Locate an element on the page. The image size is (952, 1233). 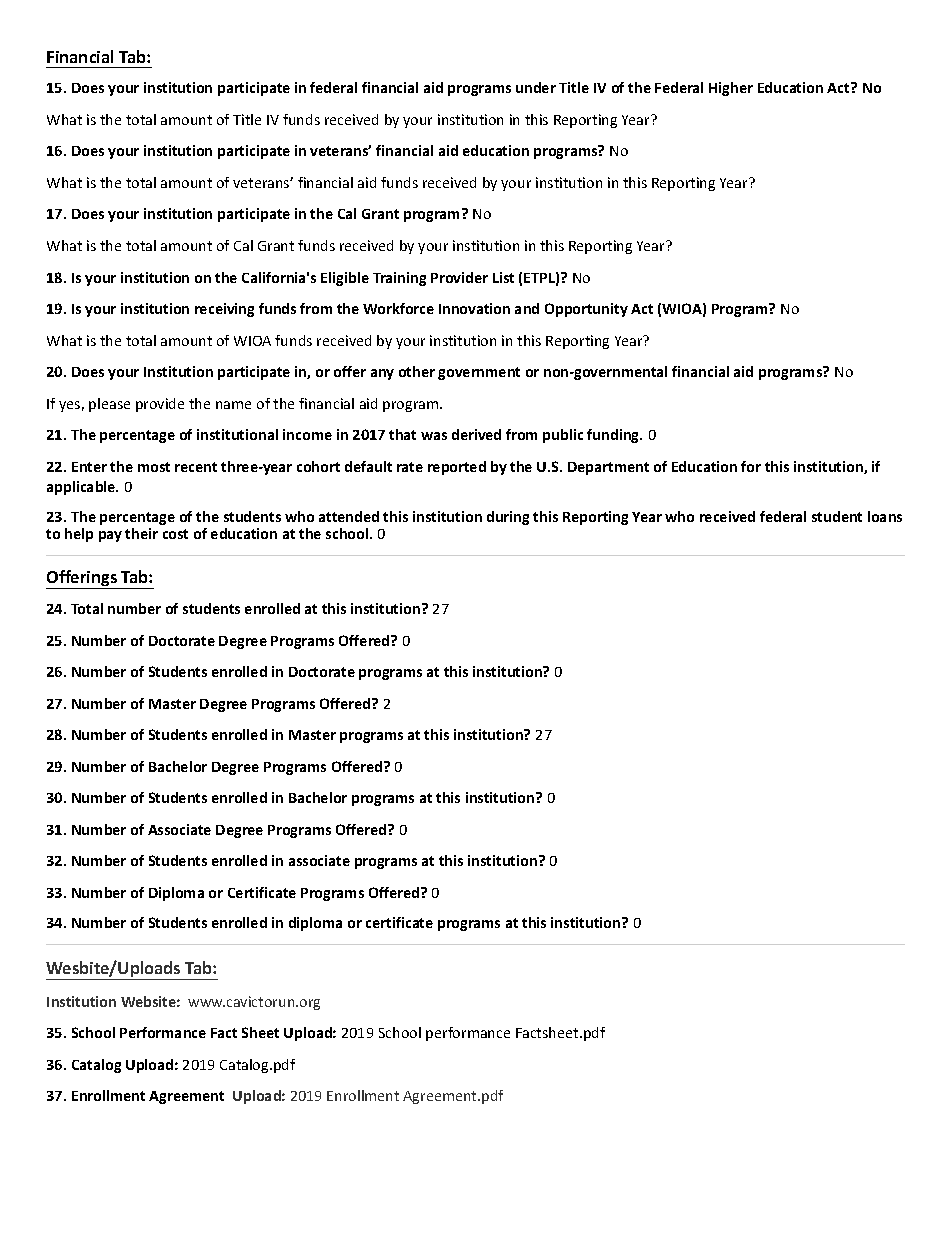
under is located at coordinates (536, 87).
